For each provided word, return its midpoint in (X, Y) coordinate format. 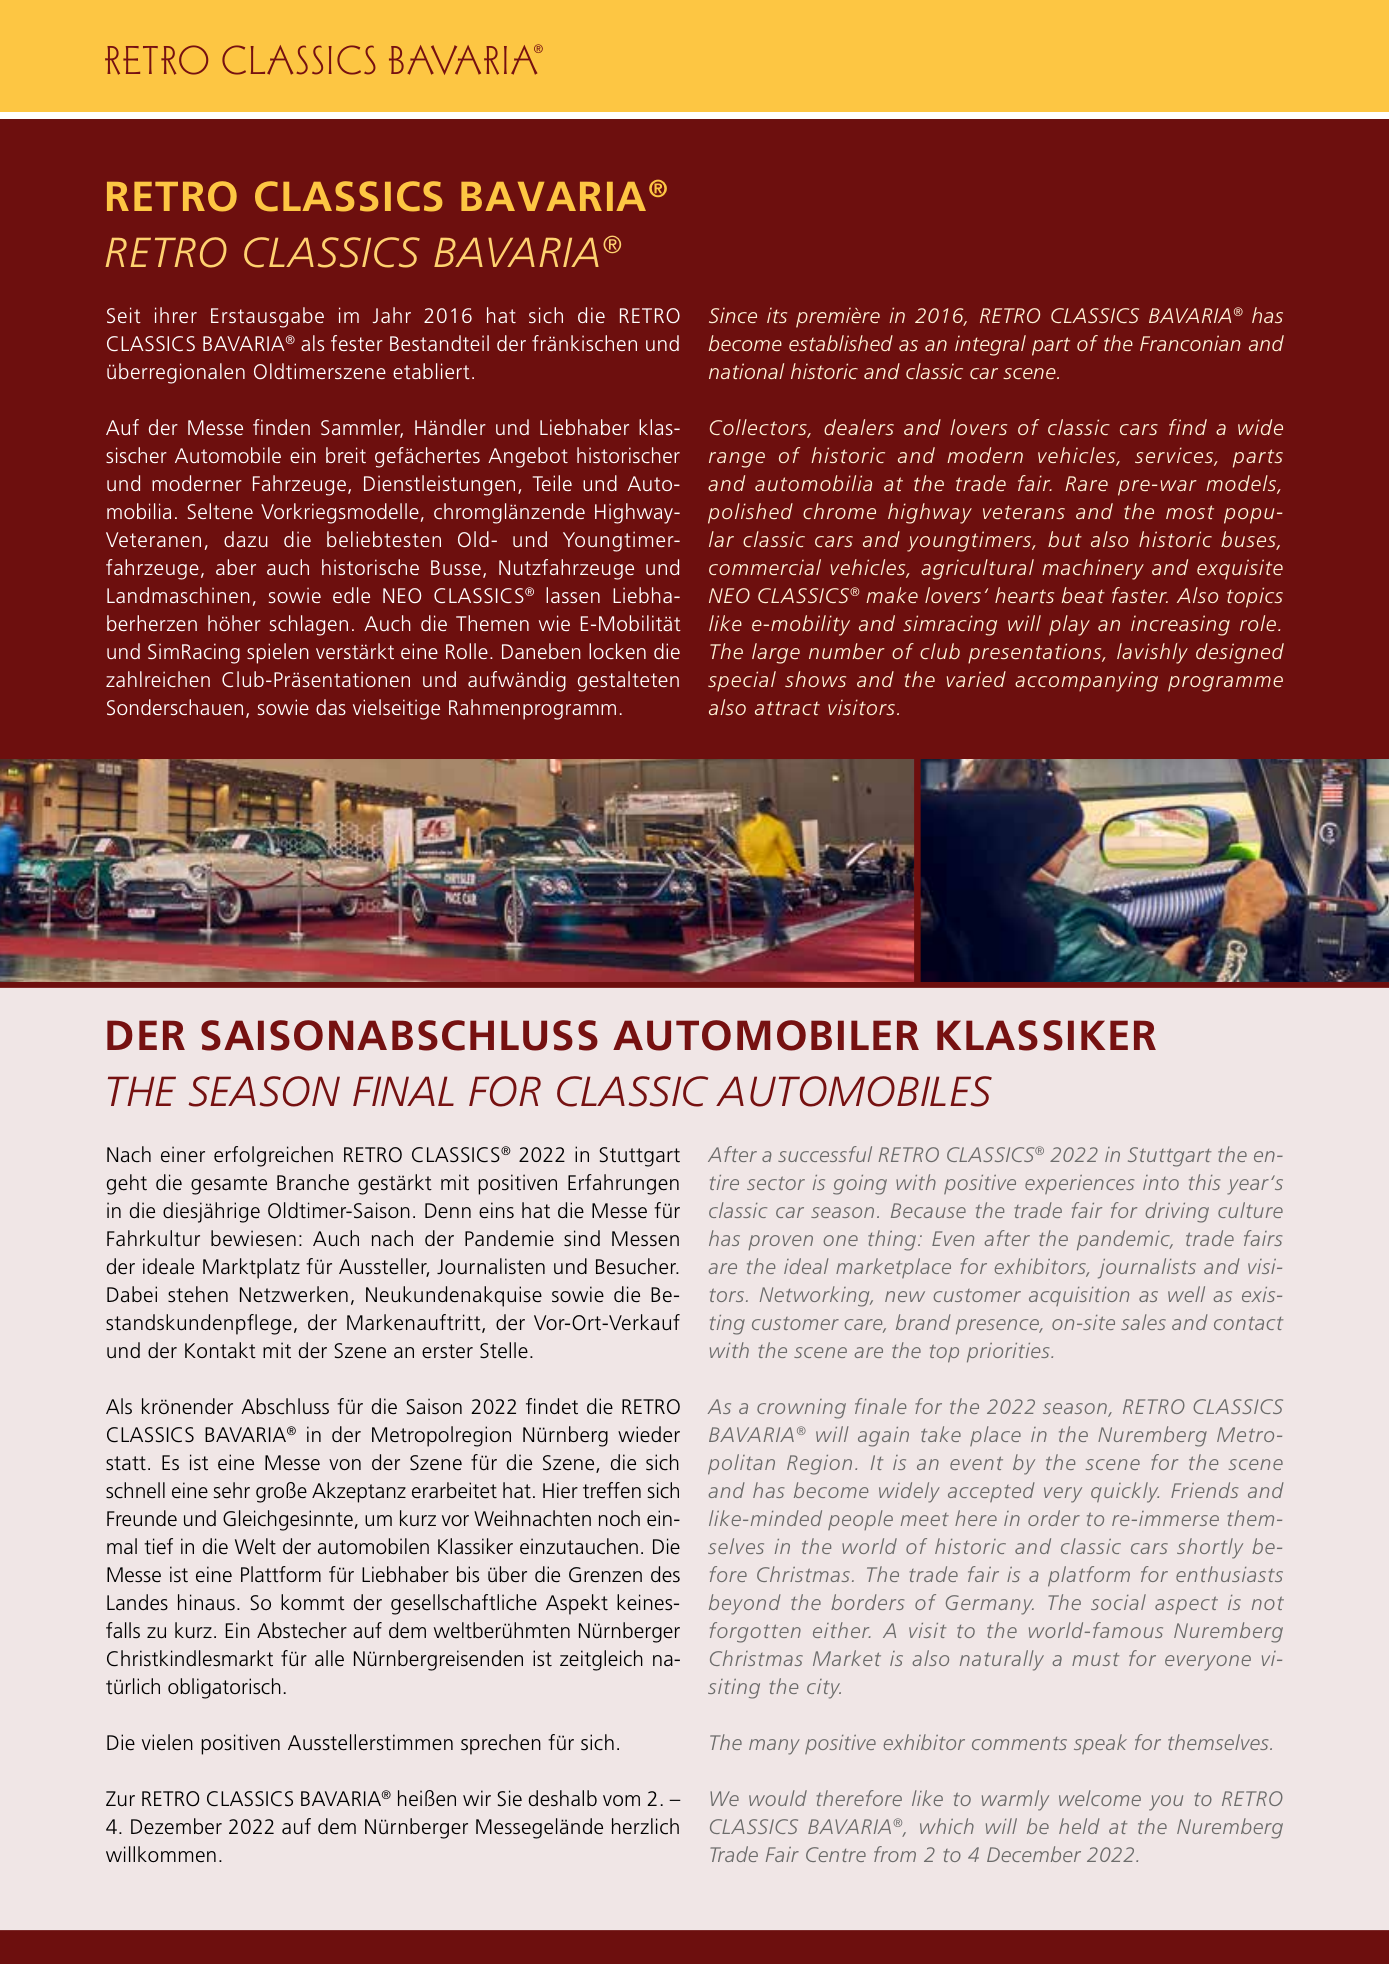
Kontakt (220, 1350)
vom (621, 1800)
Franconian (1190, 343)
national (746, 371)
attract (787, 708)
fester (357, 343)
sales (1143, 1322)
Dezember (176, 1826)
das (331, 707)
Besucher (637, 1266)
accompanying (1086, 681)
